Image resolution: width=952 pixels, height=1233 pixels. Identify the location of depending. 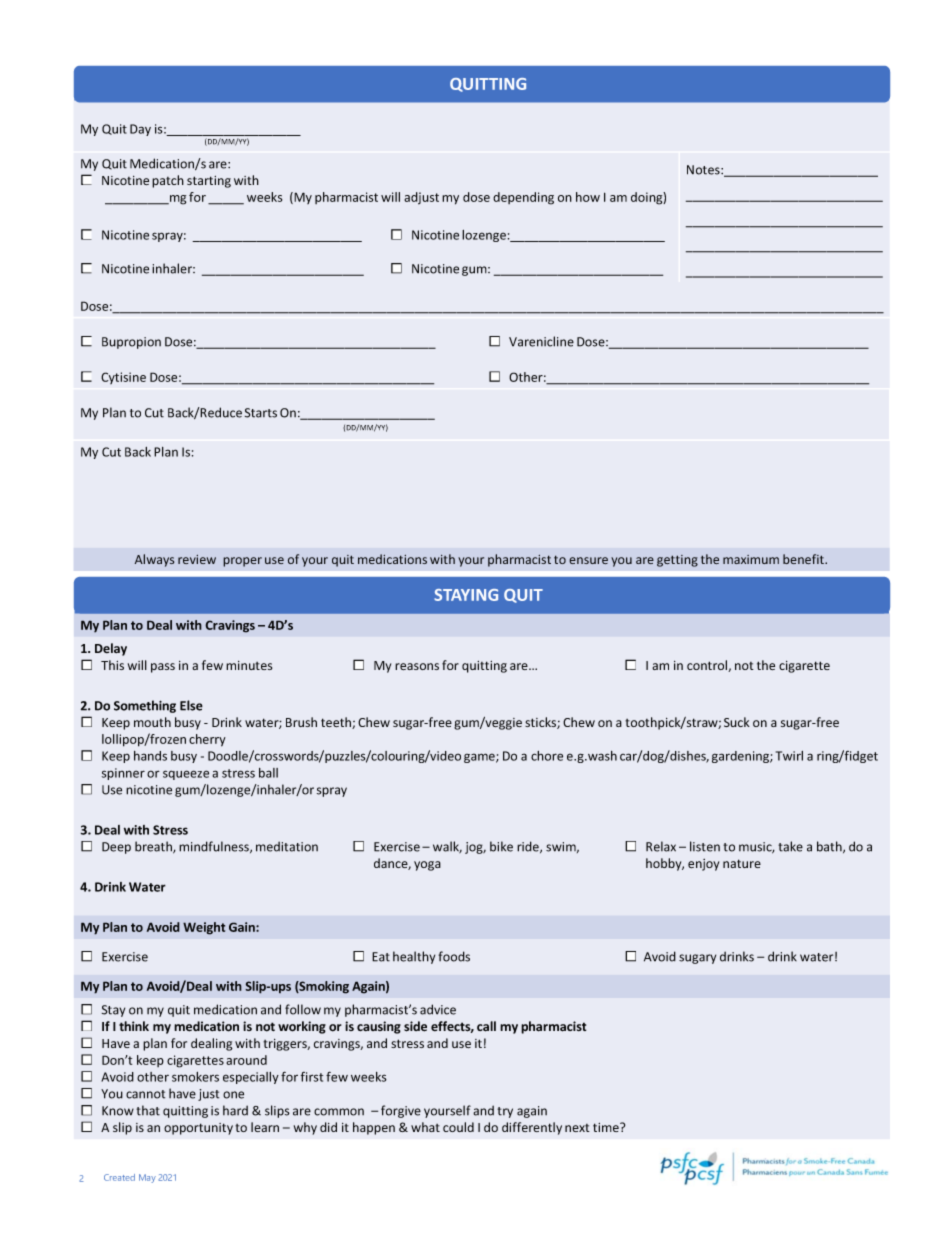
(523, 198).
